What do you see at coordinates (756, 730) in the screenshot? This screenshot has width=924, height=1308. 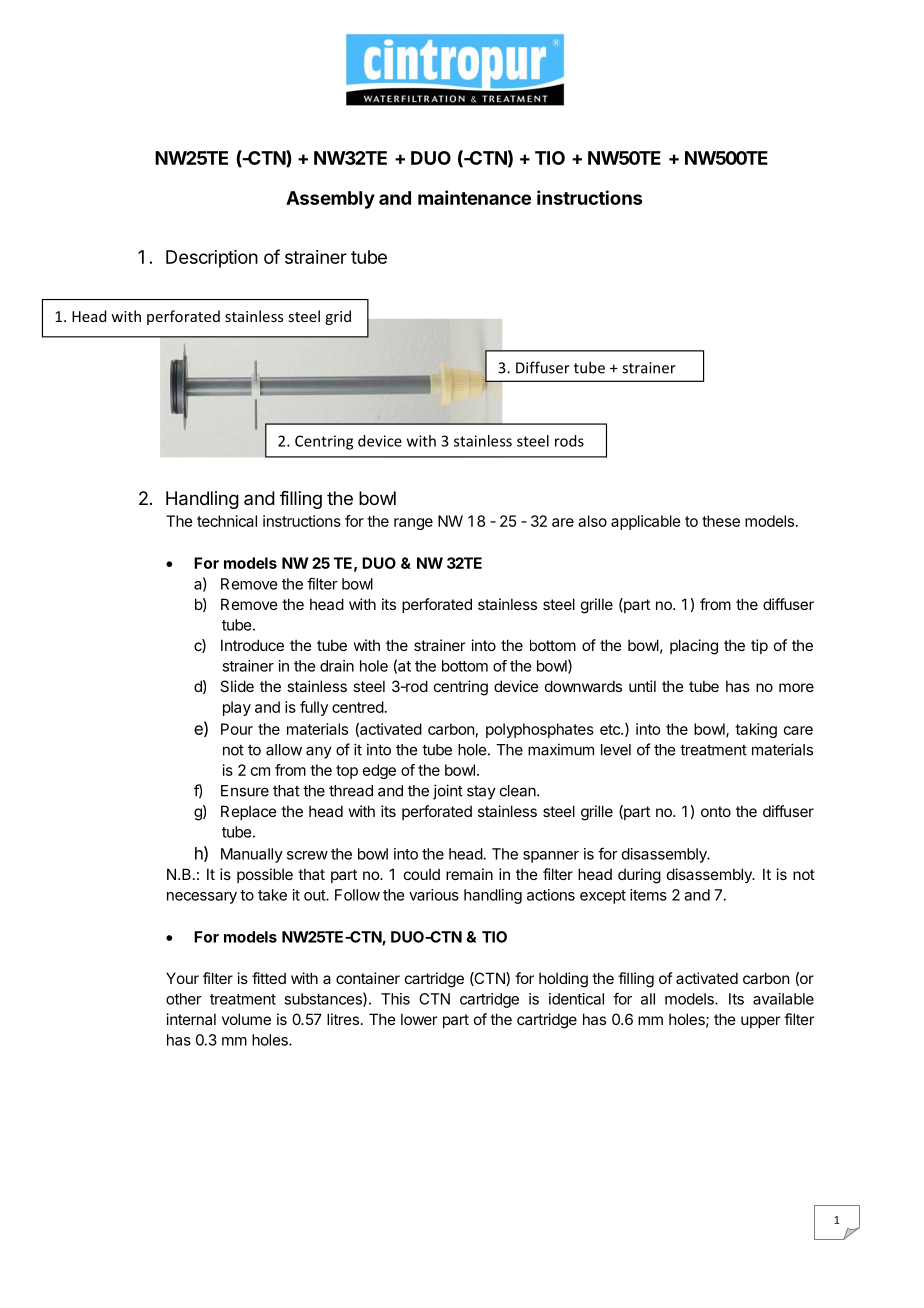 I see `taking` at bounding box center [756, 730].
